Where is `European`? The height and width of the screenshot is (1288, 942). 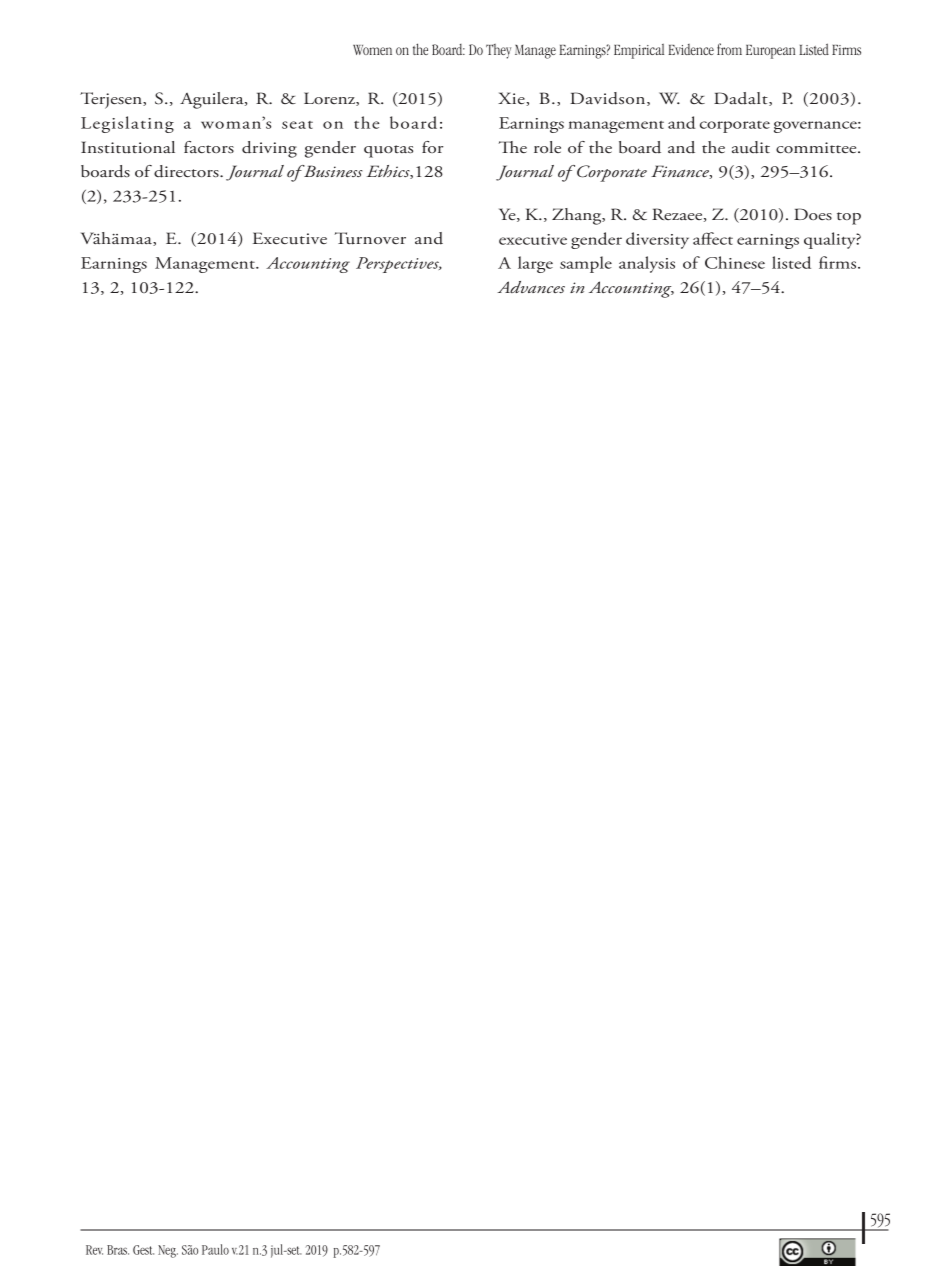
European is located at coordinates (770, 52).
